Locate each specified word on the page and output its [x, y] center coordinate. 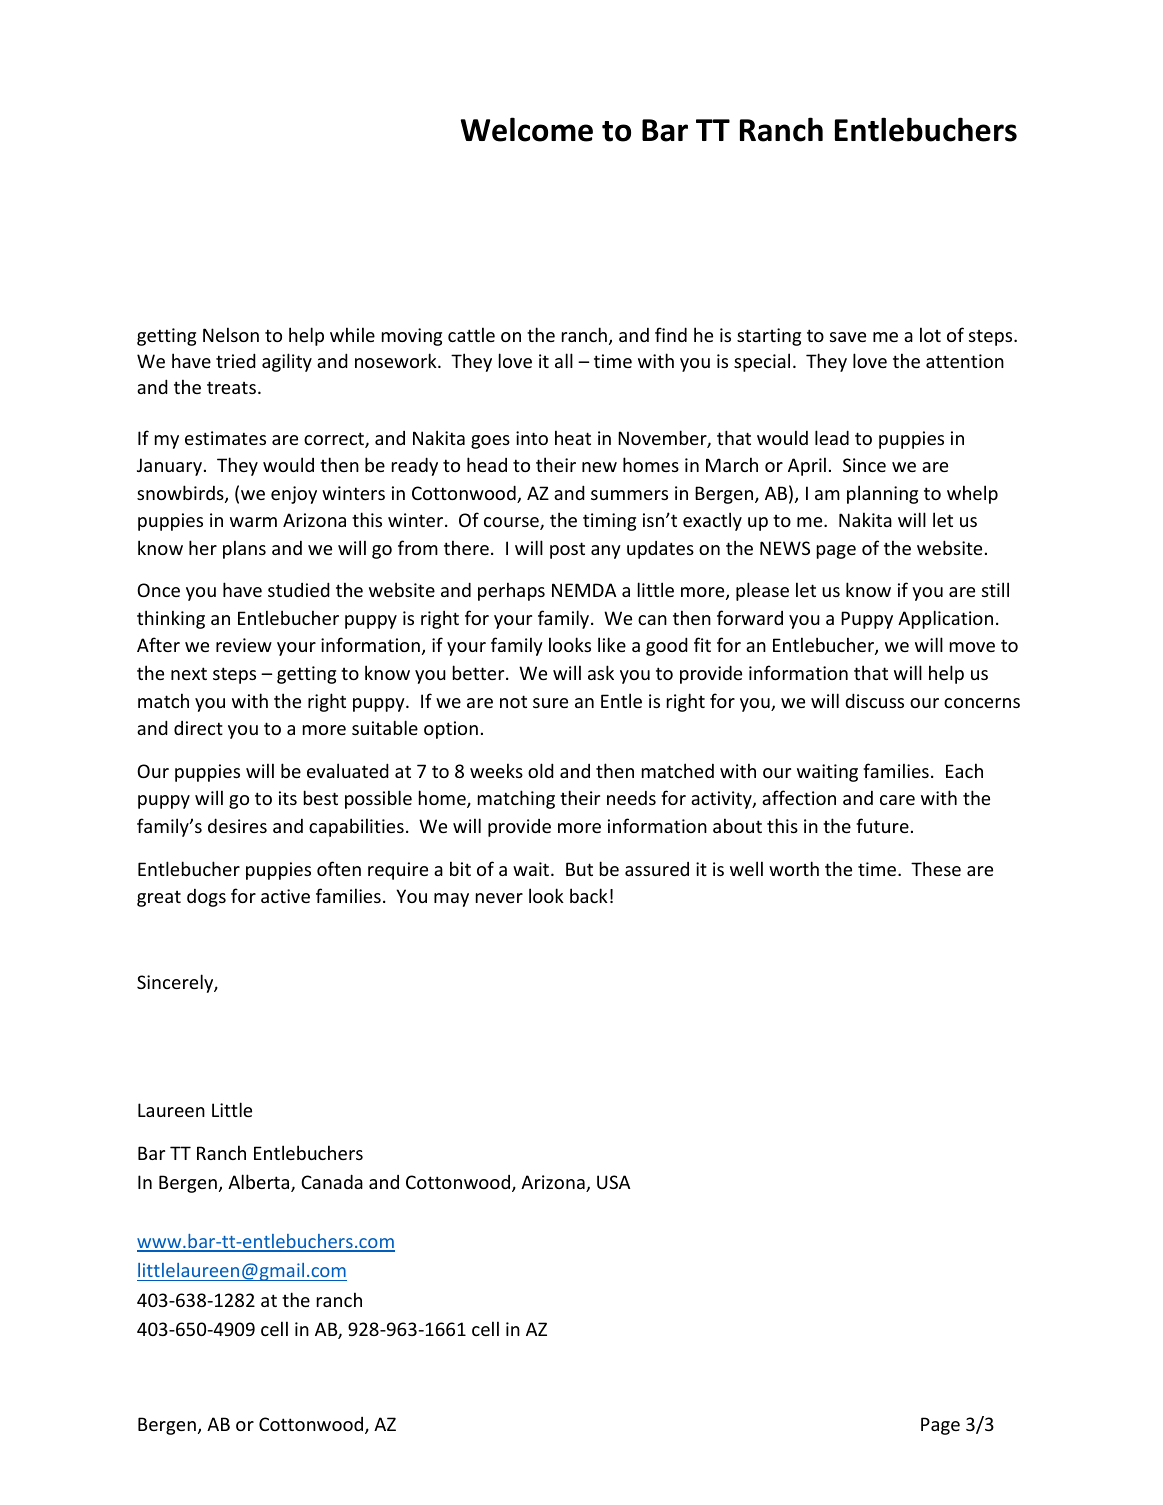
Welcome [526, 129]
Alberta [260, 1183]
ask [601, 672]
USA [613, 1182]
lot [930, 334]
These [936, 868]
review [244, 645]
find [671, 334]
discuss [874, 700]
